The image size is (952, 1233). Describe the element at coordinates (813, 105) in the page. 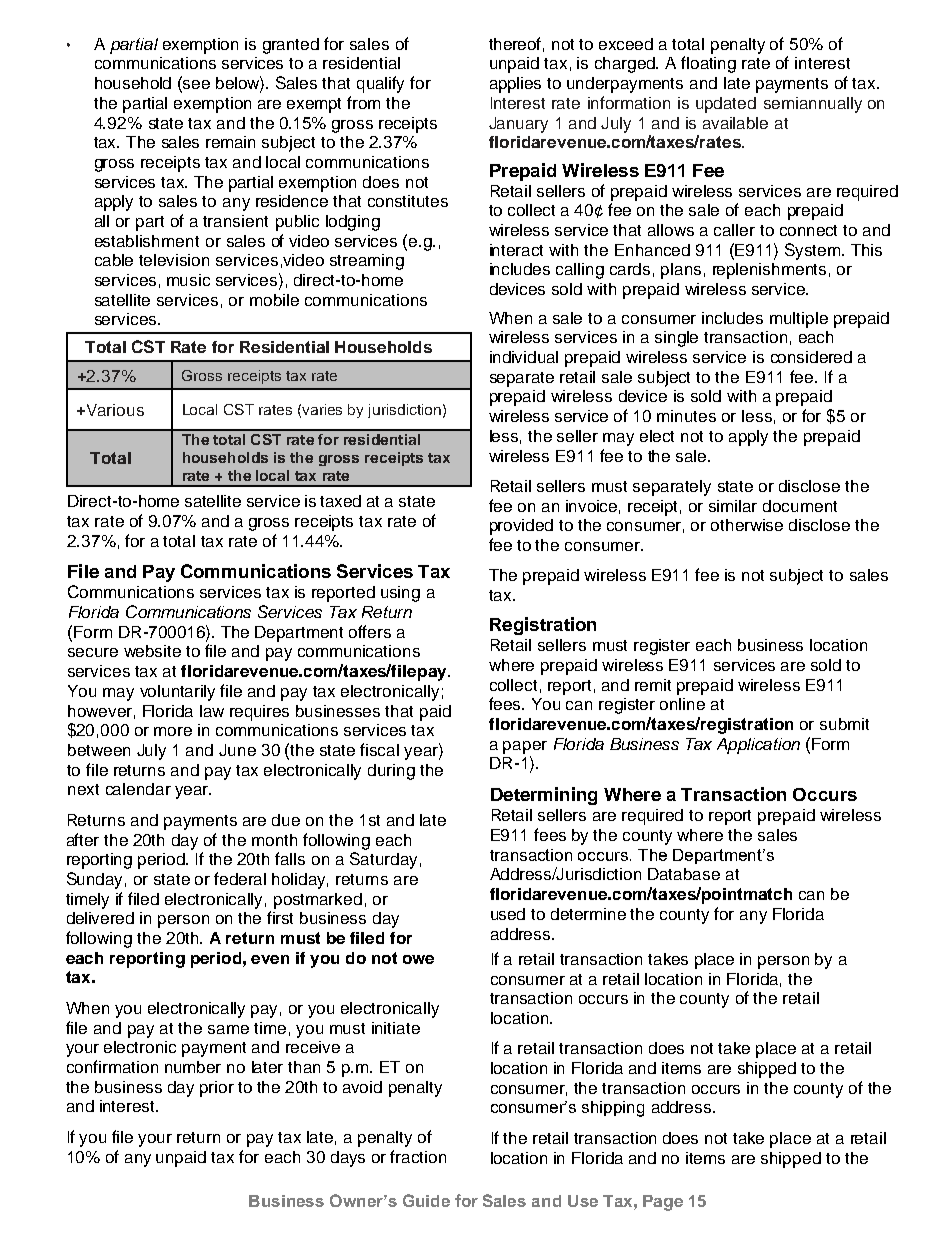

I see `semiannually` at that location.
